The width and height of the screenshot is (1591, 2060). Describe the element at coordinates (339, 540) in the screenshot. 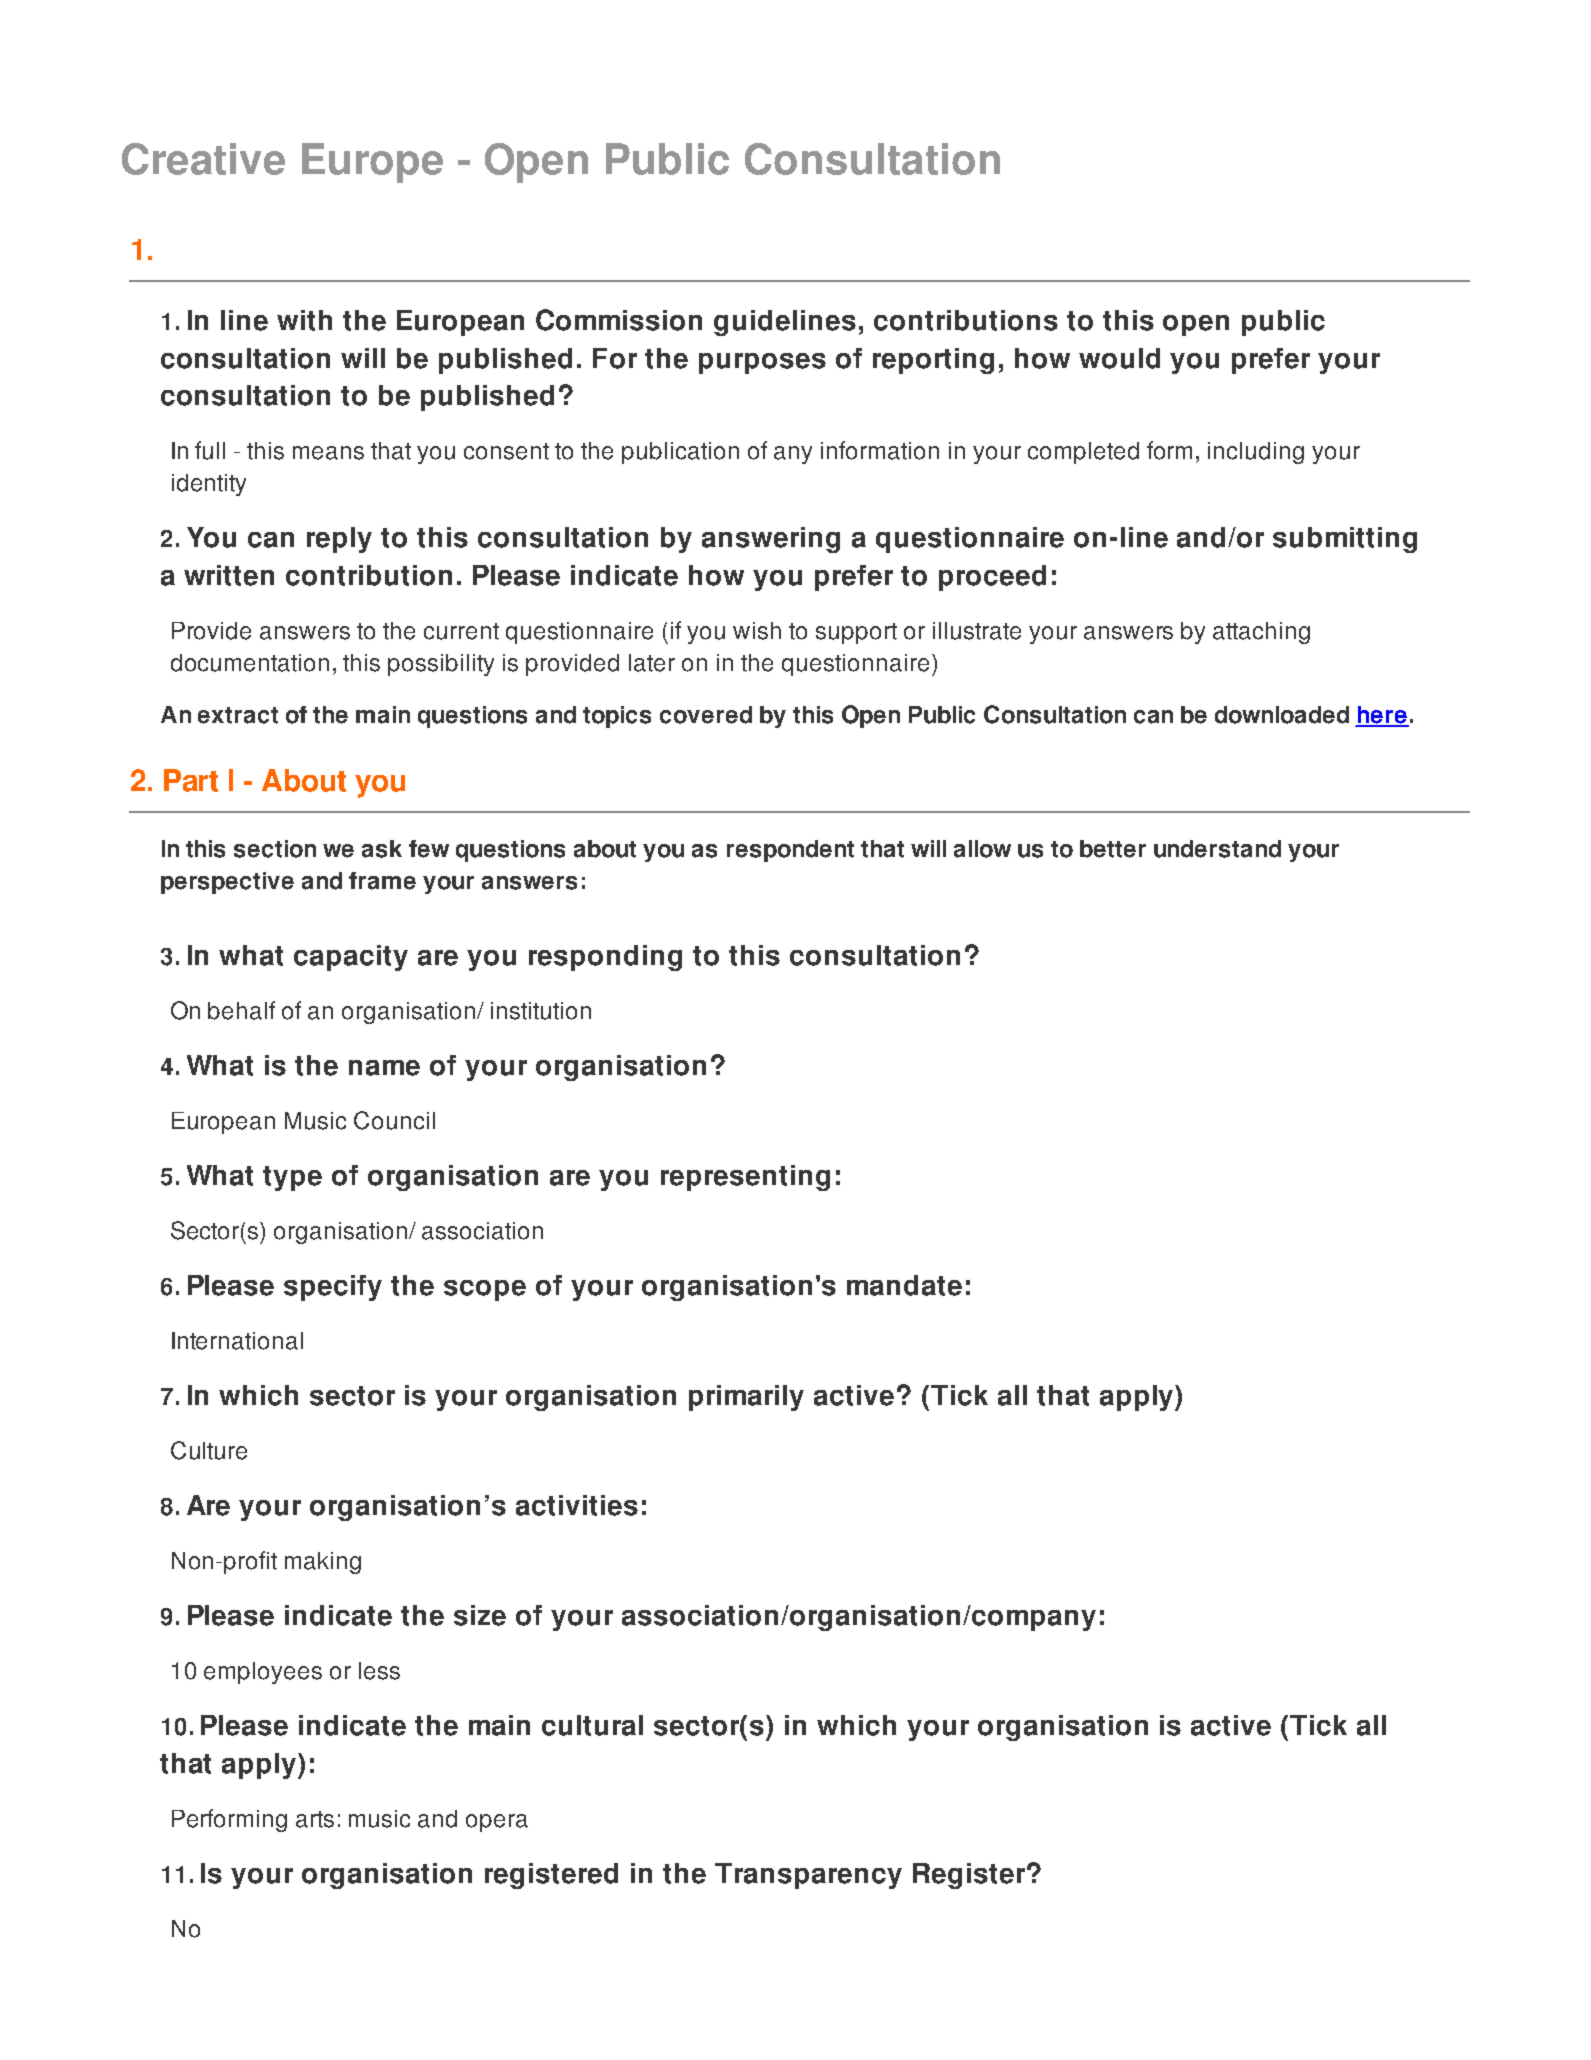

I see `reply` at that location.
